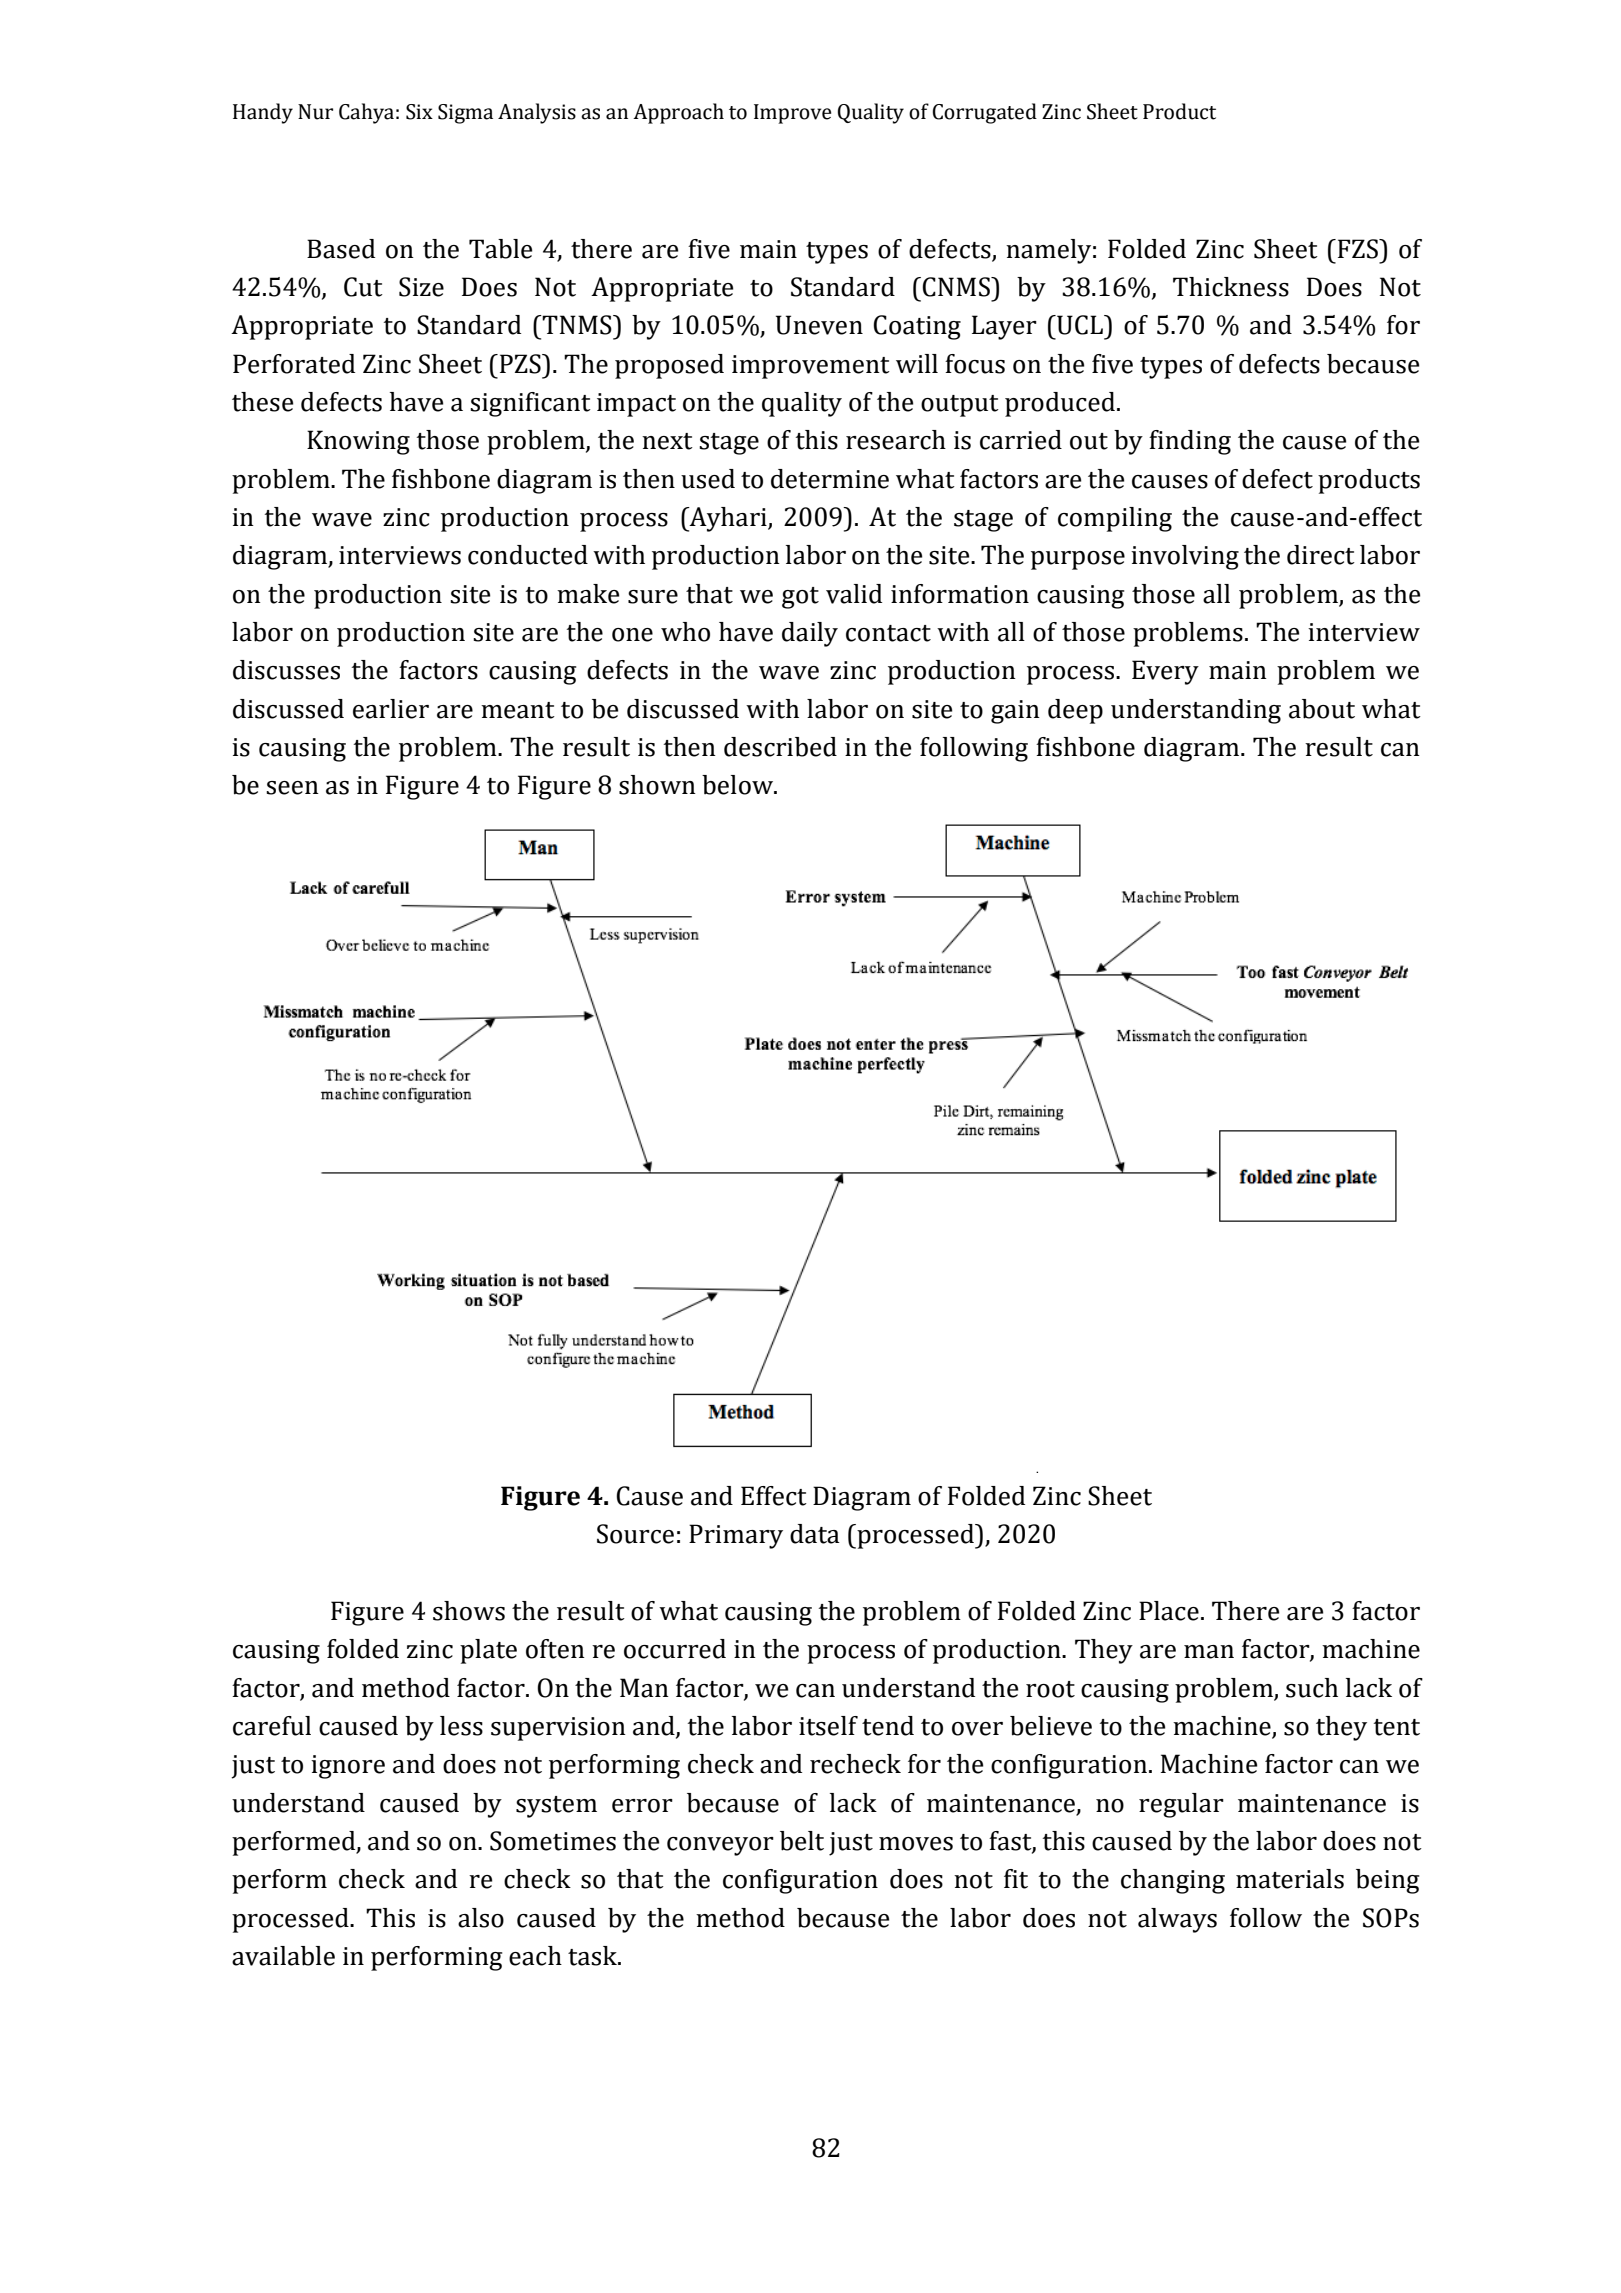  Describe the element at coordinates (1321, 555) in the screenshot. I see `direct` at that location.
